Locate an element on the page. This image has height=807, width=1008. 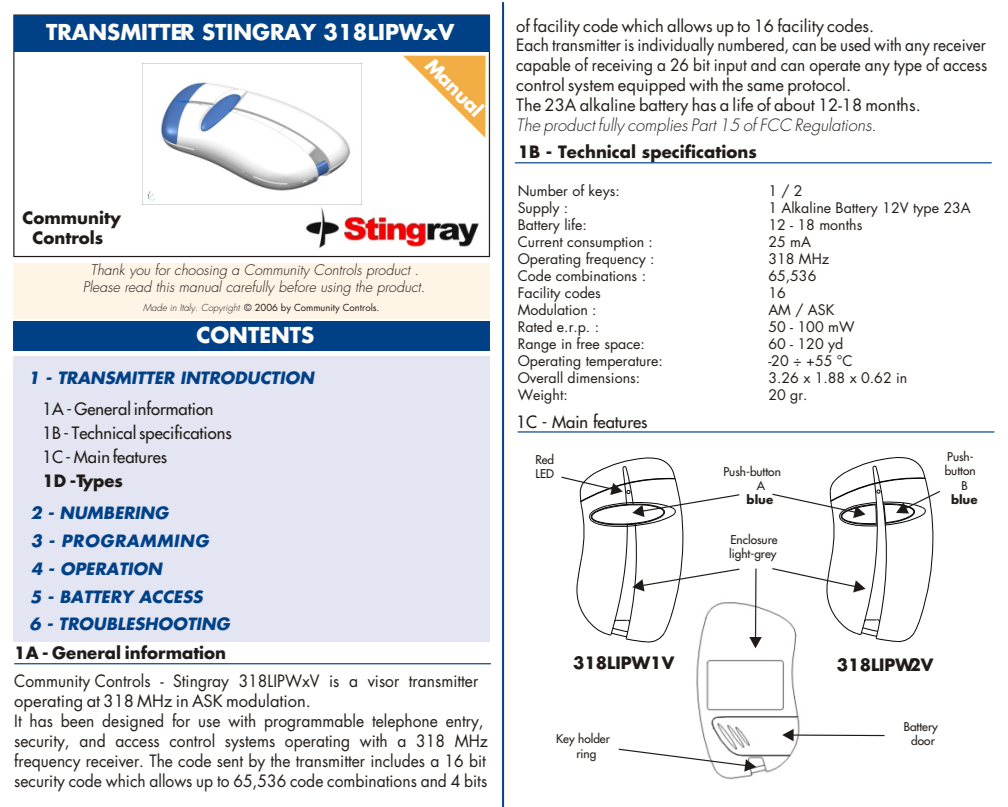
Each is located at coordinates (532, 44).
